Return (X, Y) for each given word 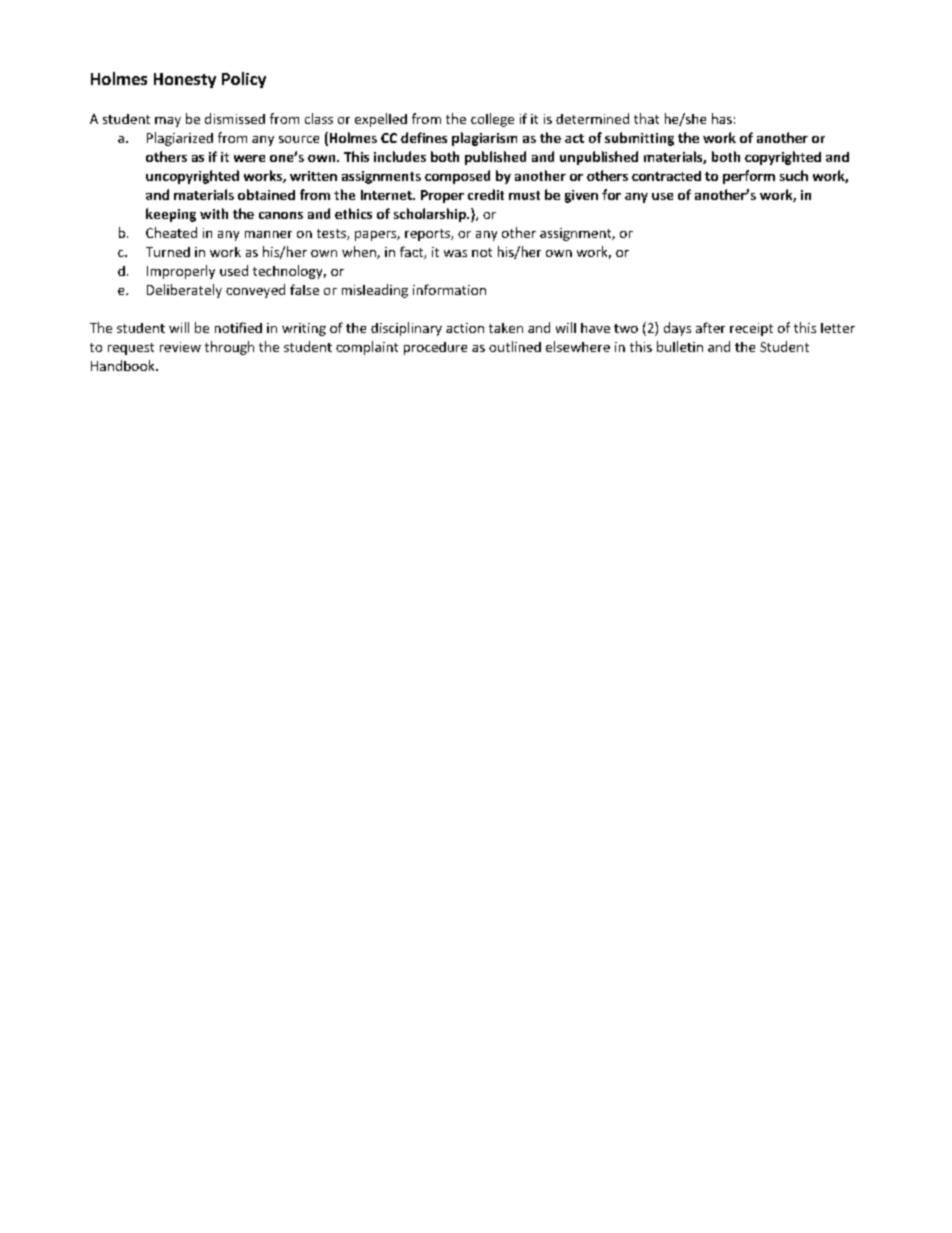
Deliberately (184, 291)
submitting (639, 139)
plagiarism (484, 139)
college (492, 120)
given (581, 196)
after (710, 327)
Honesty (185, 80)
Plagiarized (180, 139)
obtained (266, 194)
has (722, 118)
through (229, 348)
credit (486, 194)
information (449, 289)
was (455, 253)
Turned (168, 252)
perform (749, 177)
